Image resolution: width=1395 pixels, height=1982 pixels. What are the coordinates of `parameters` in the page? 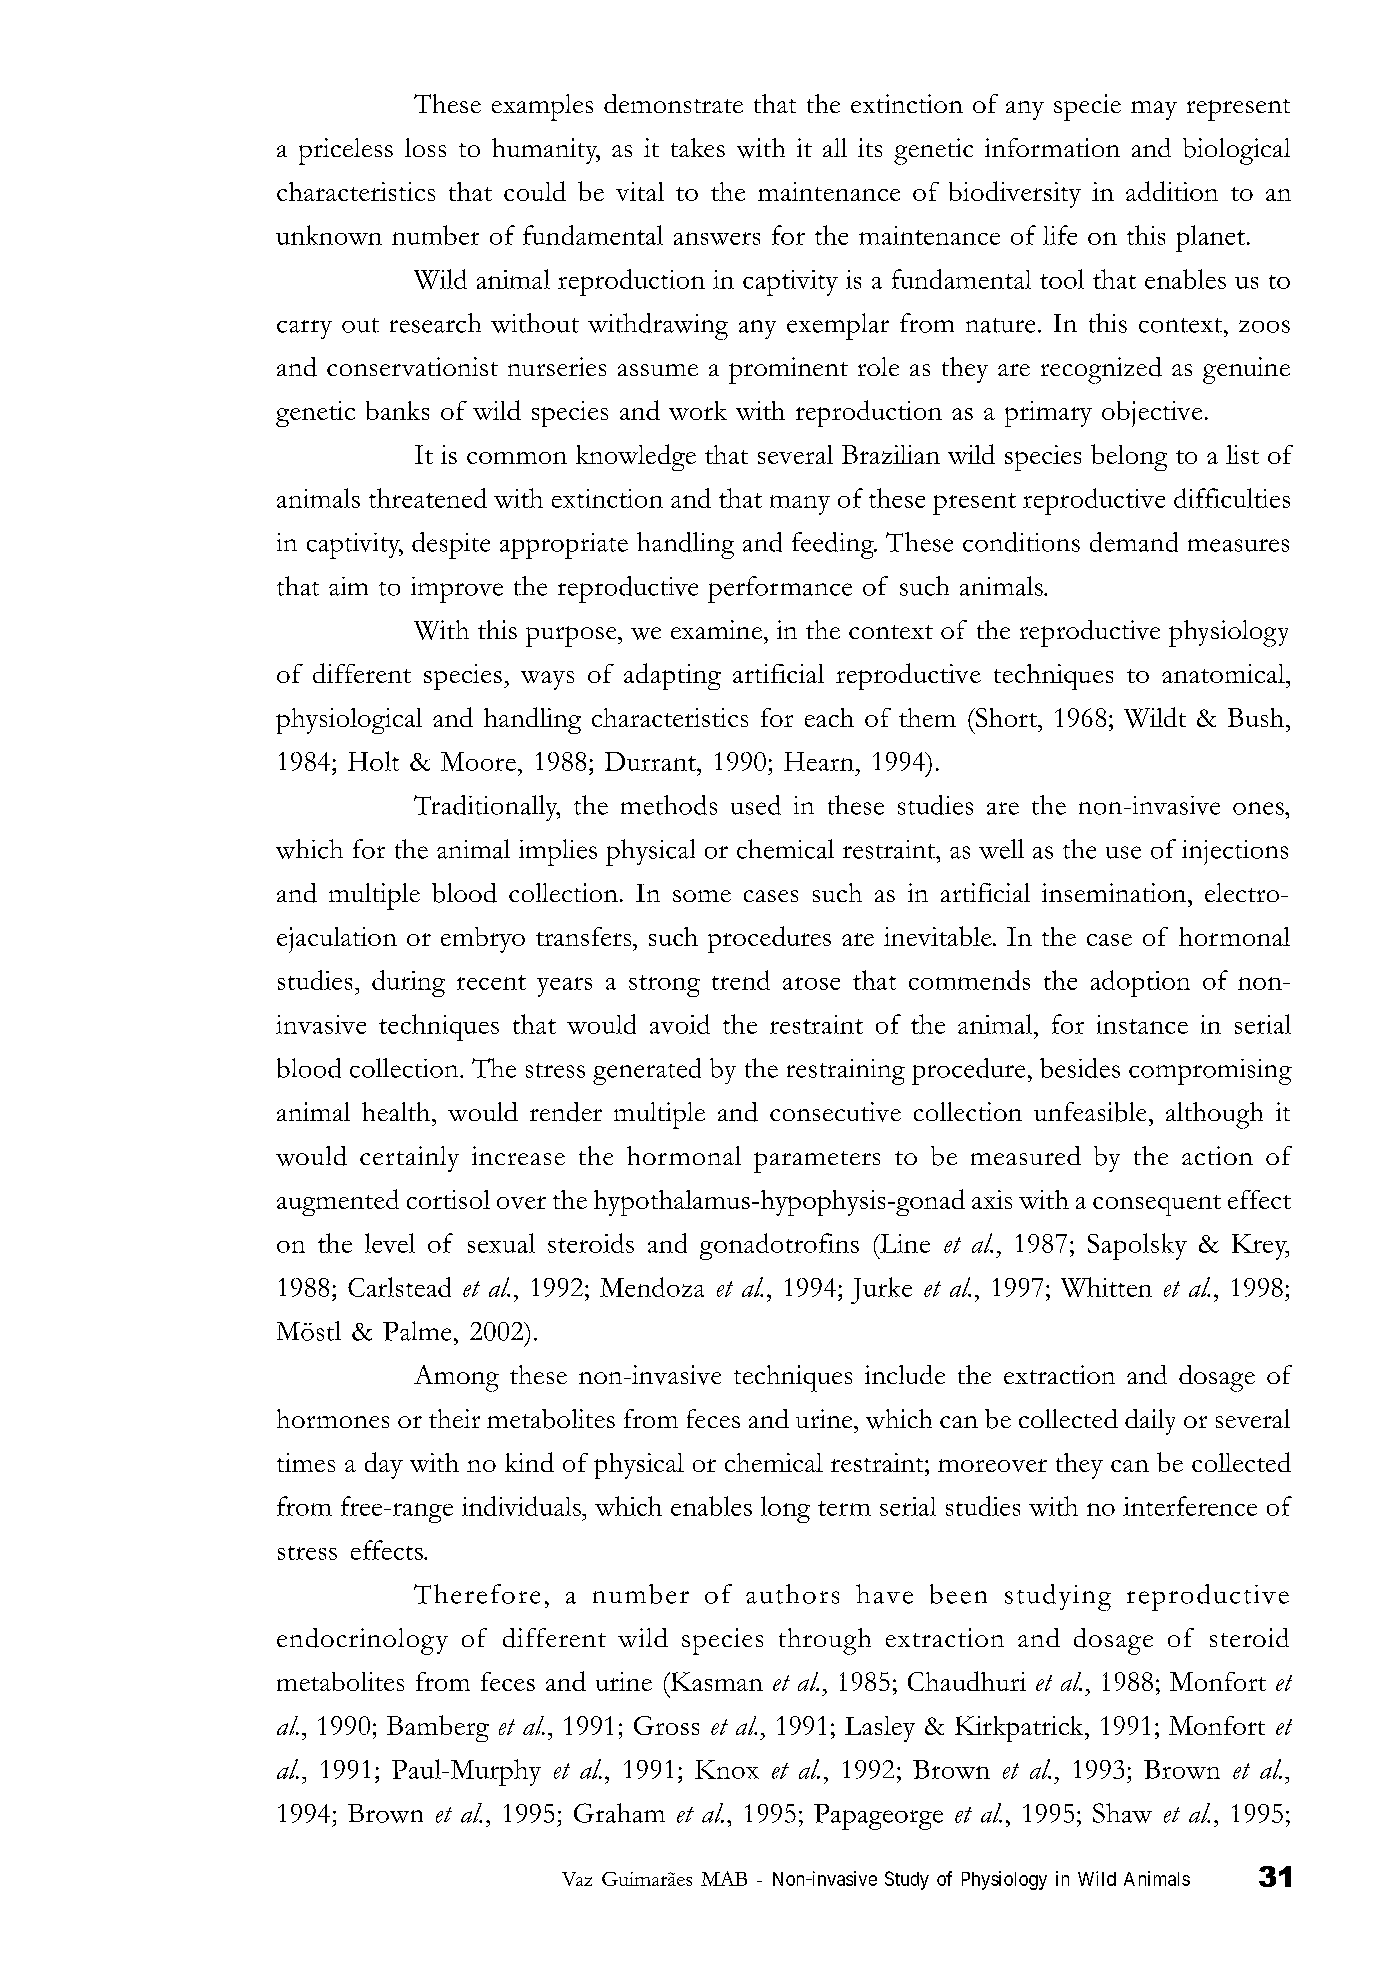 It's located at (817, 1162).
